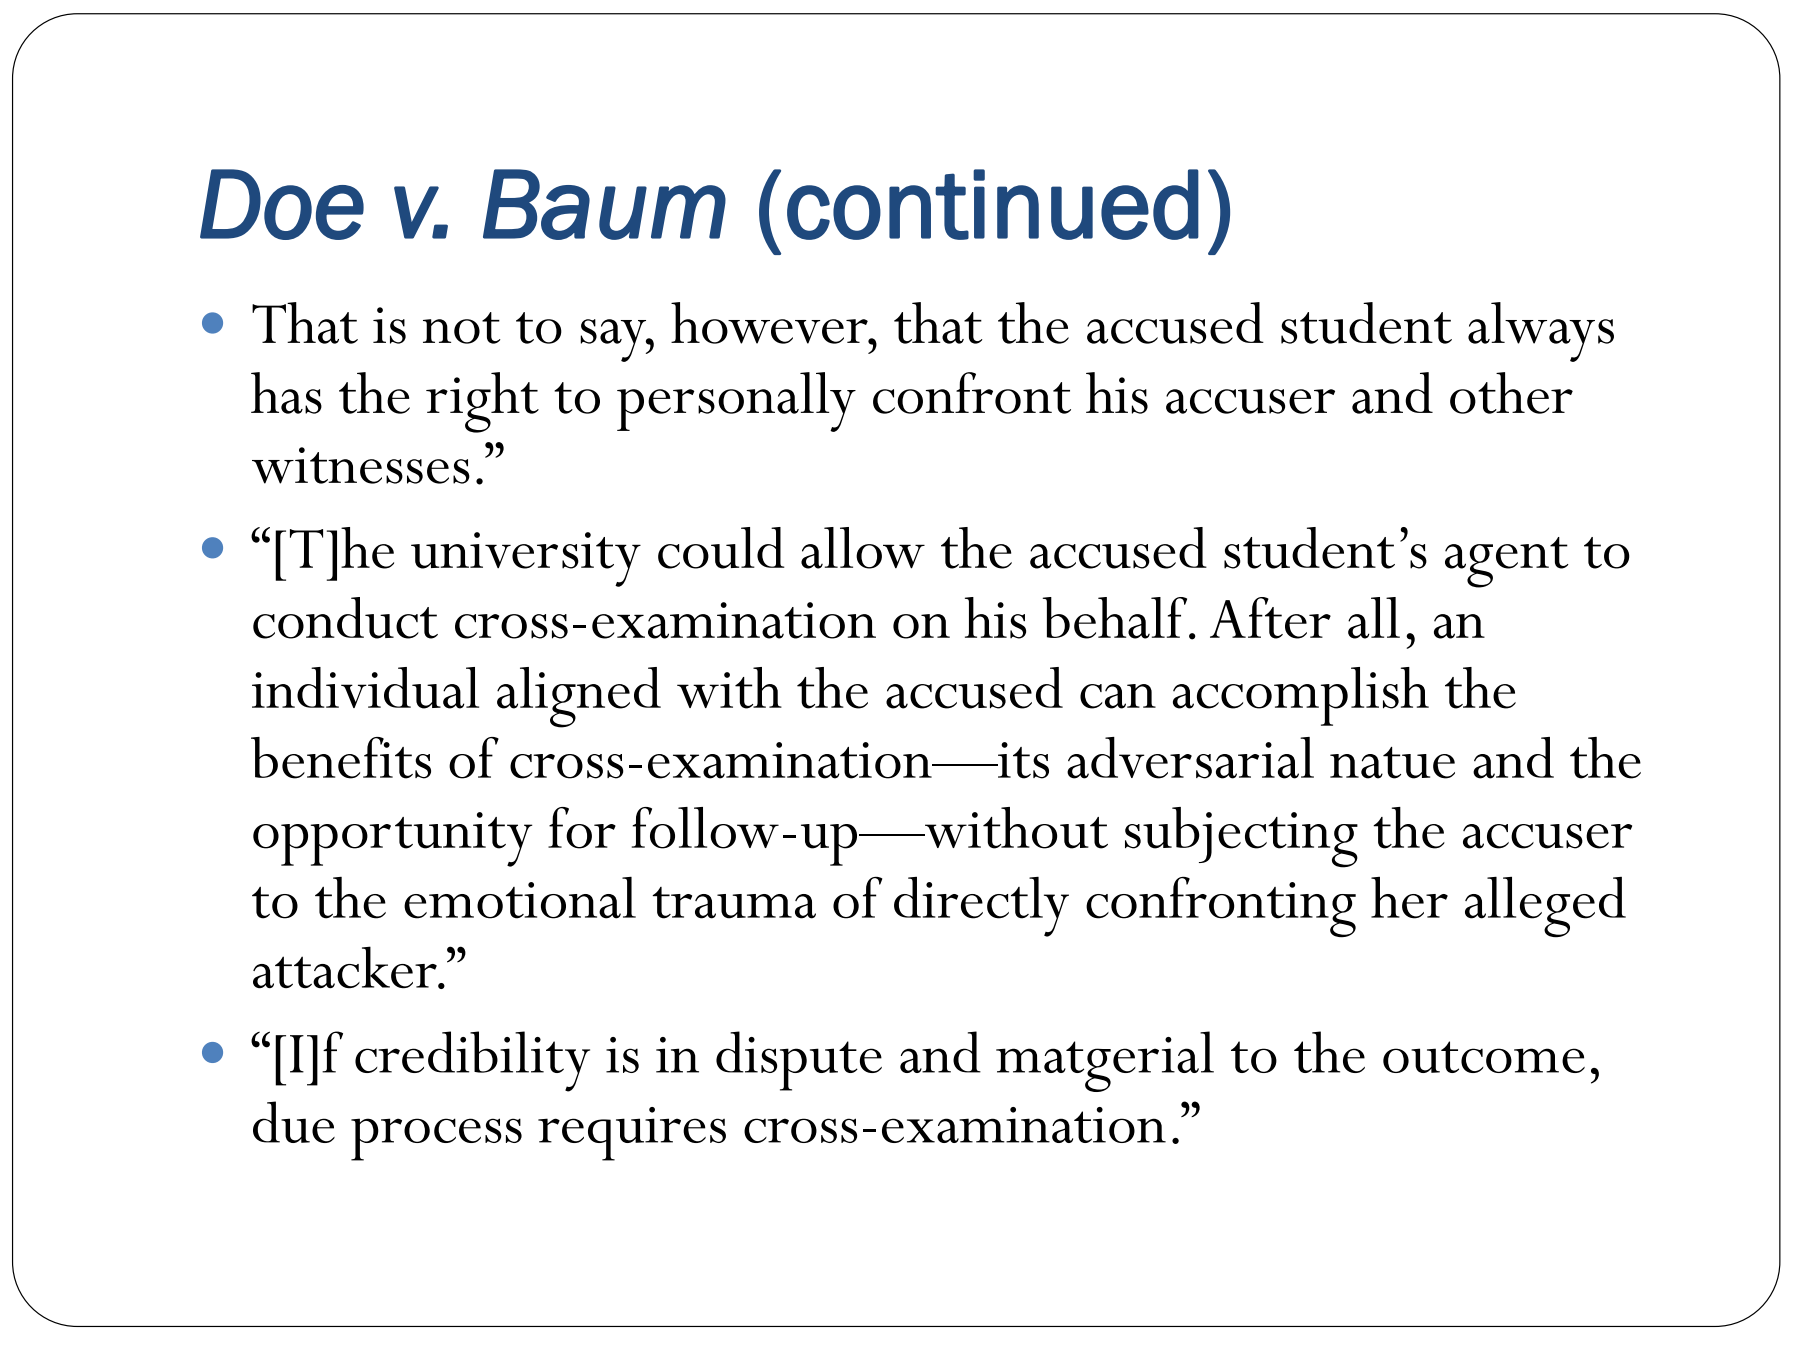 Image resolution: width=1793 pixels, height=1345 pixels. I want to click on personally, so click(736, 402).
